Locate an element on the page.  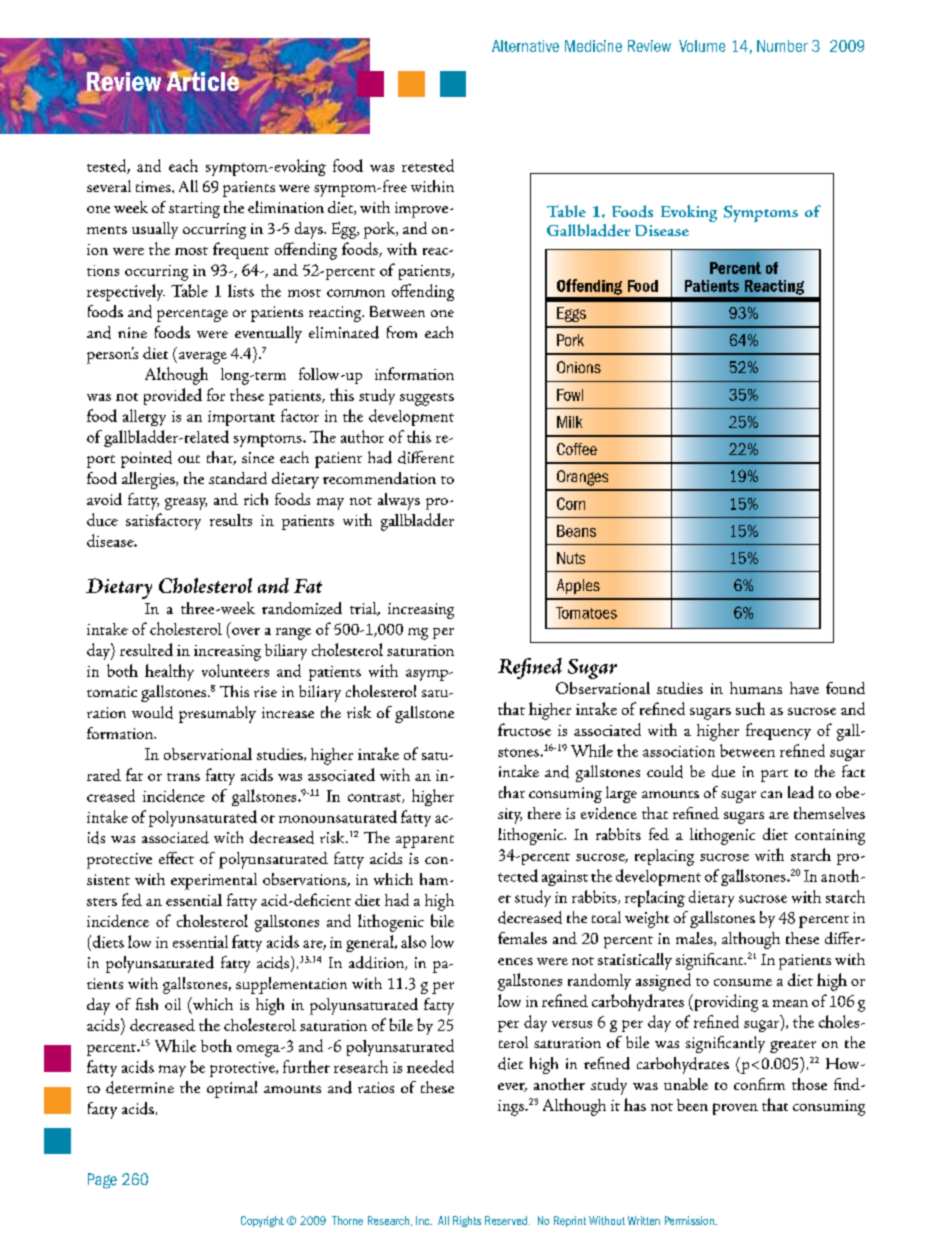
Rights is located at coordinates (467, 1221).
